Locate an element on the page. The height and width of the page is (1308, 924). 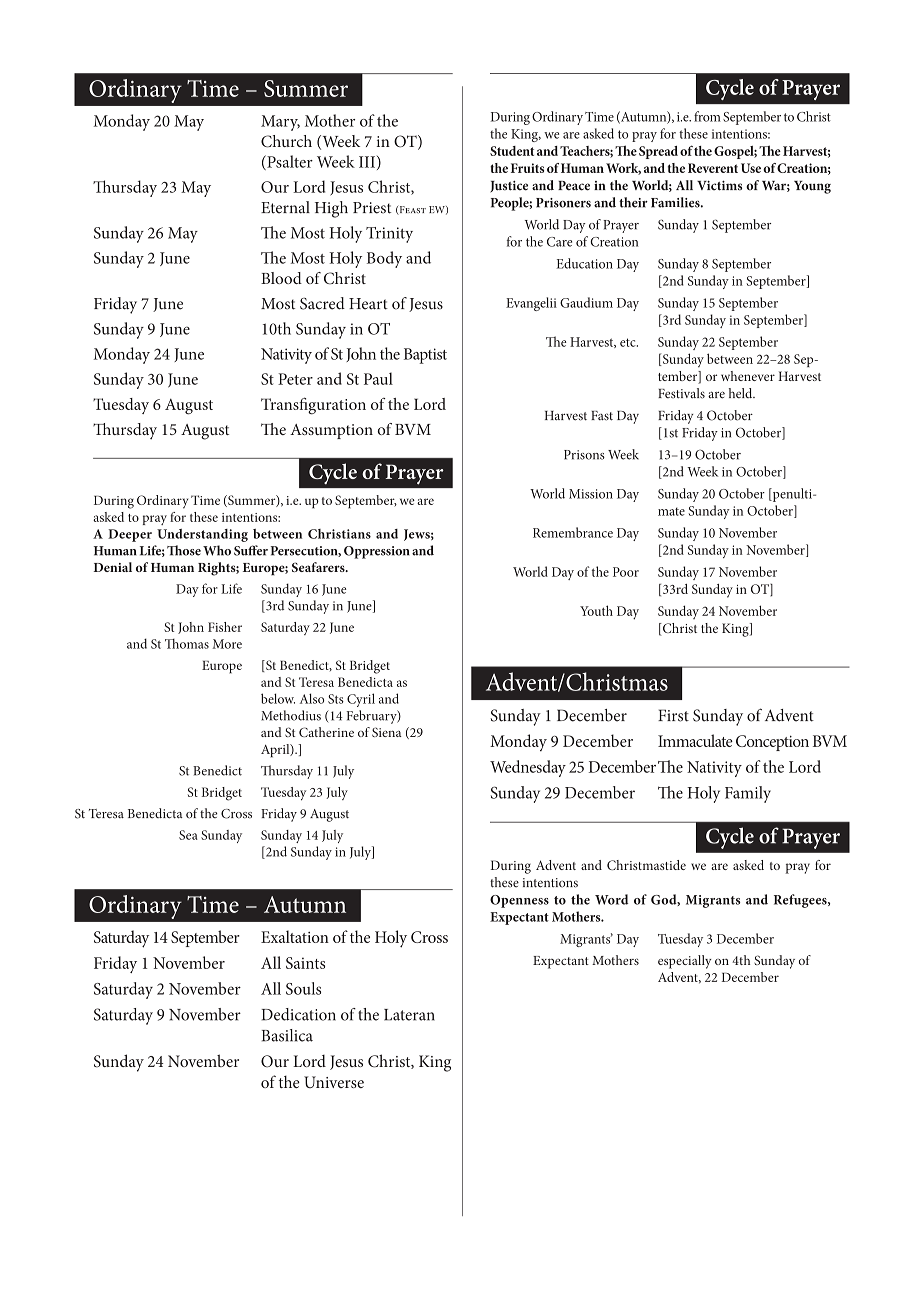
Reverent is located at coordinates (713, 168).
